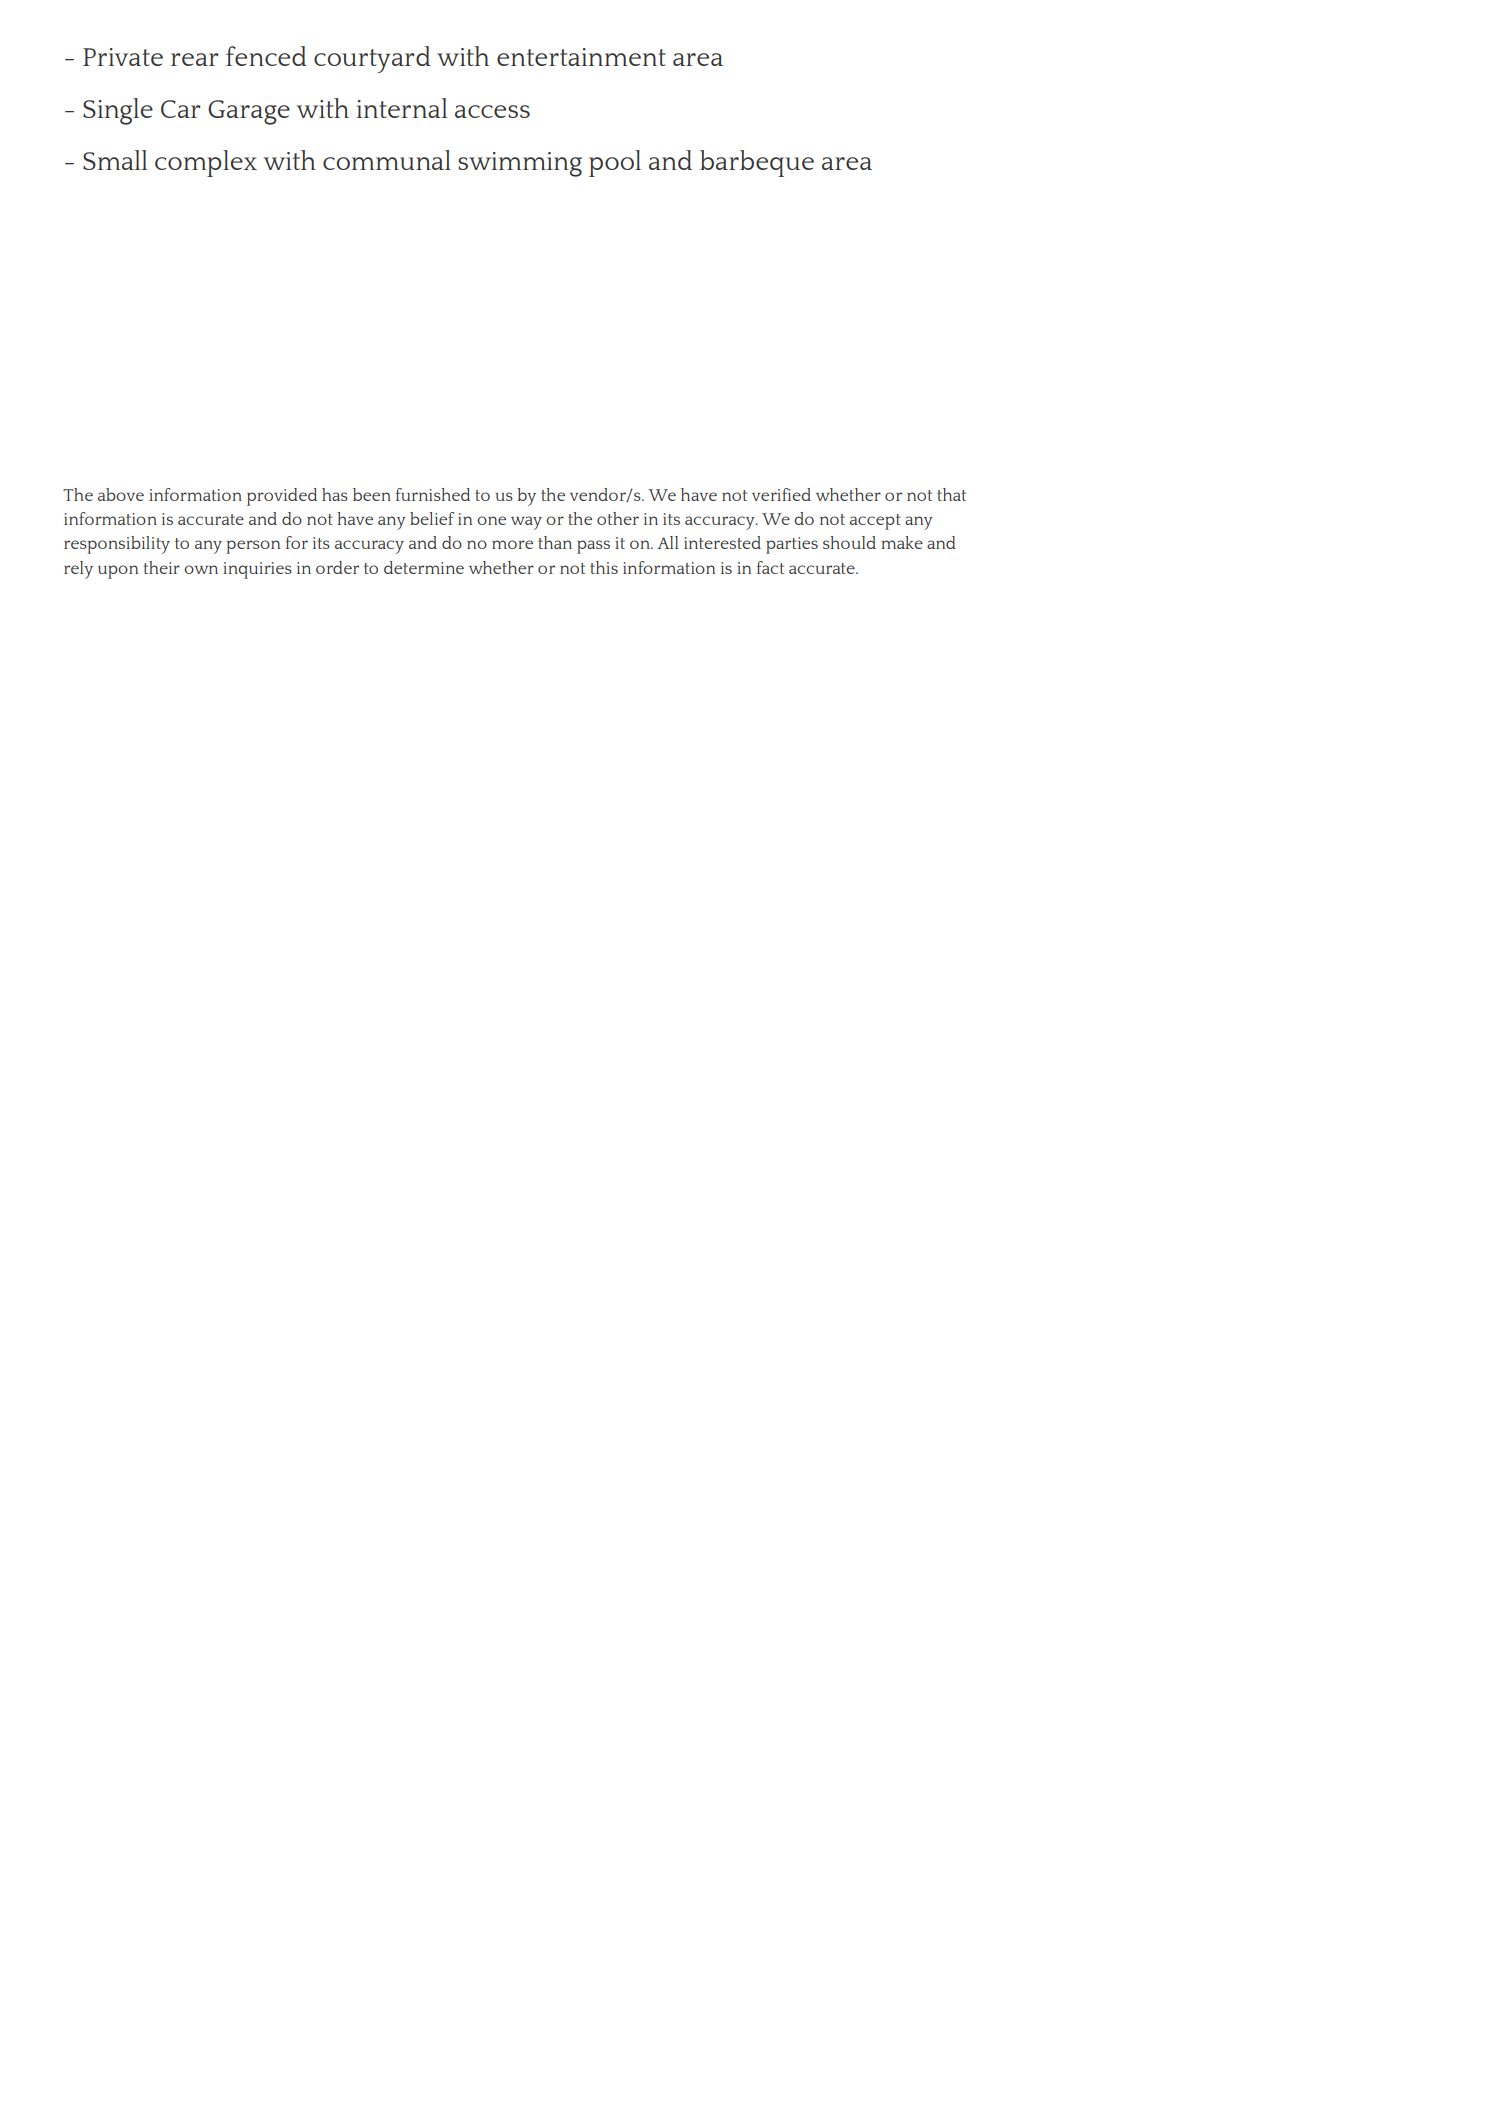  I want to click on complex, so click(206, 163).
